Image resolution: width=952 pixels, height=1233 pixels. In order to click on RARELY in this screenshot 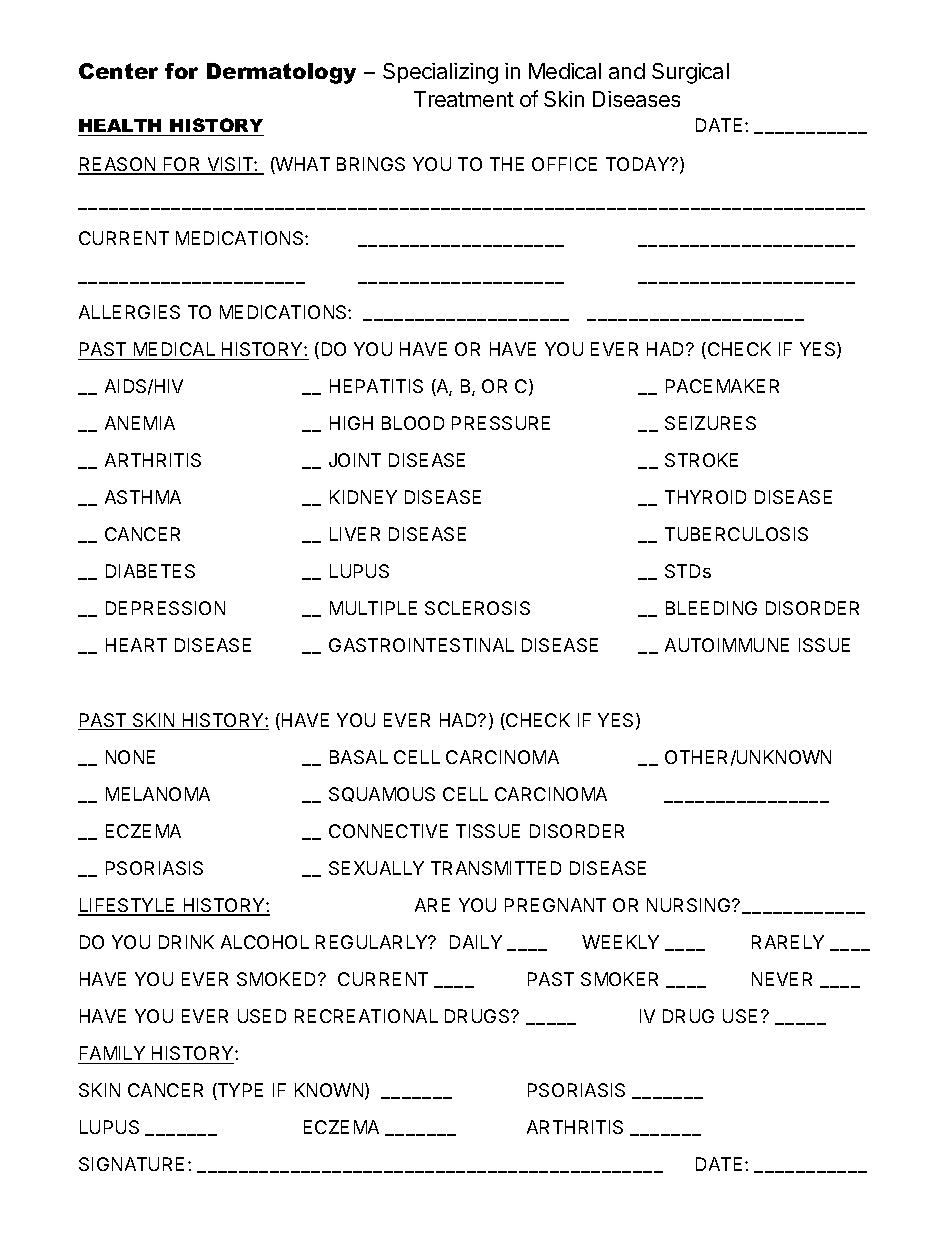, I will do `click(788, 942)`.
